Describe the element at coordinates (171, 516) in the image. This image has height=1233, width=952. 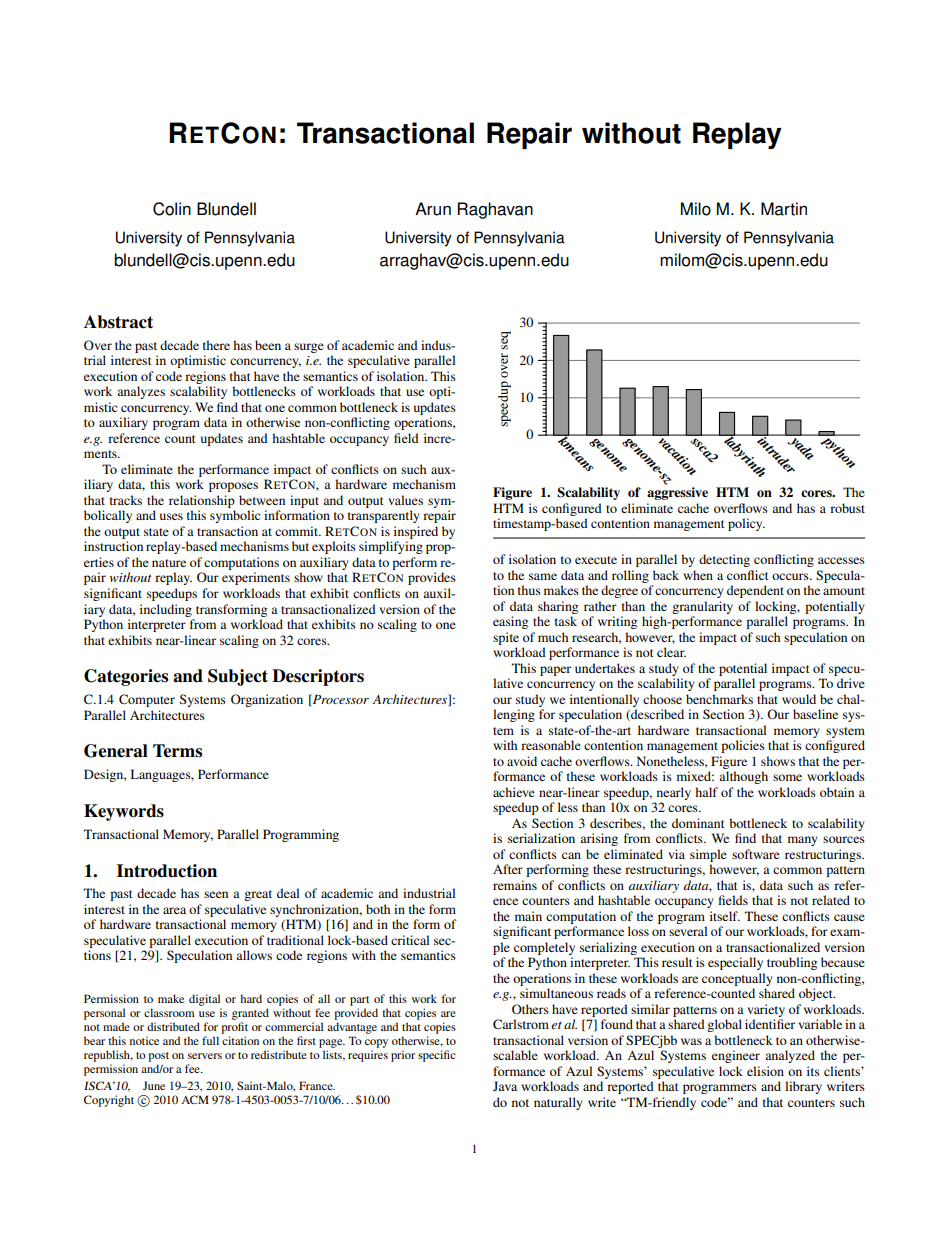
I see `uses` at that location.
